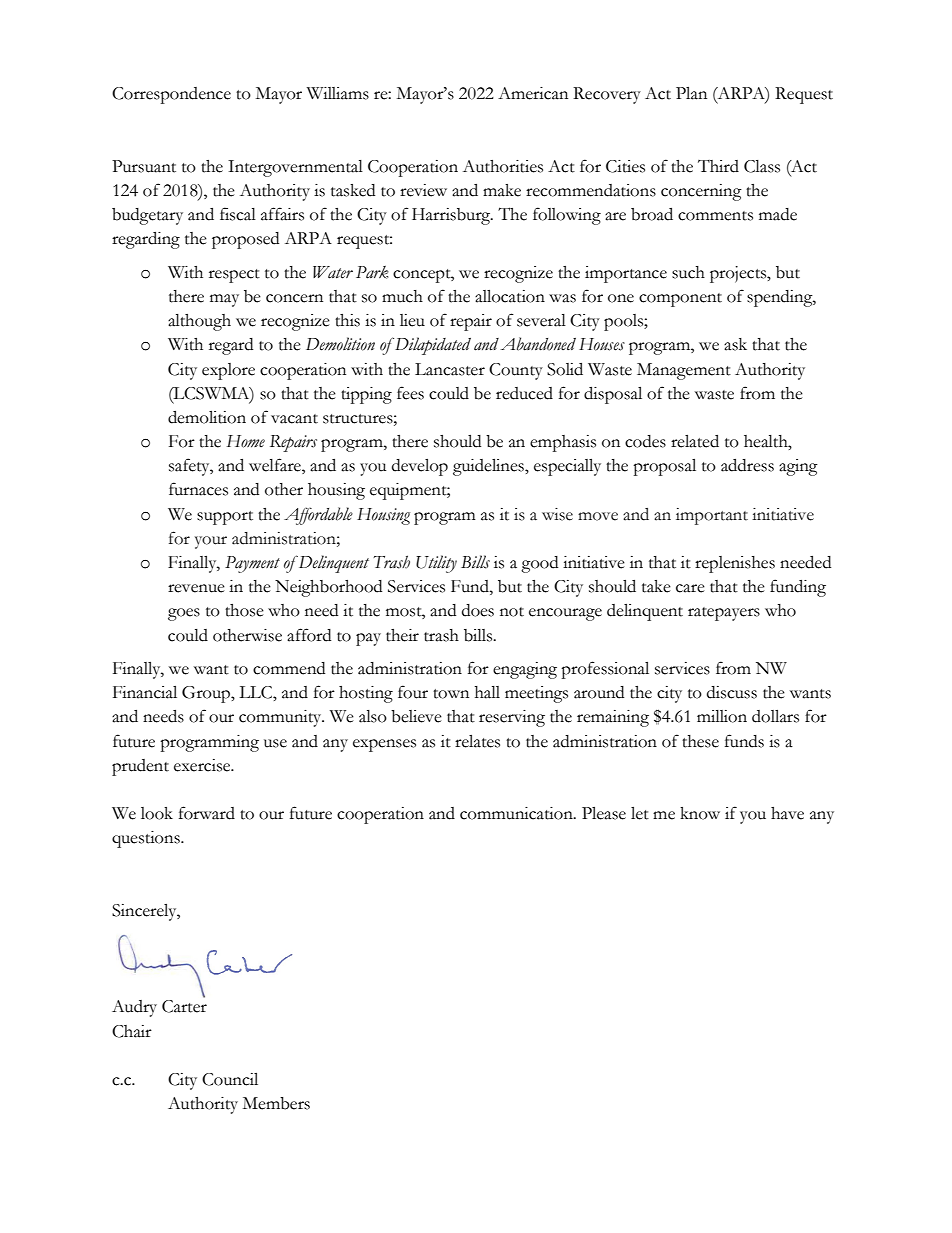 The width and height of the page is (952, 1233). What do you see at coordinates (228, 371) in the page?
I see `explore` at bounding box center [228, 371].
